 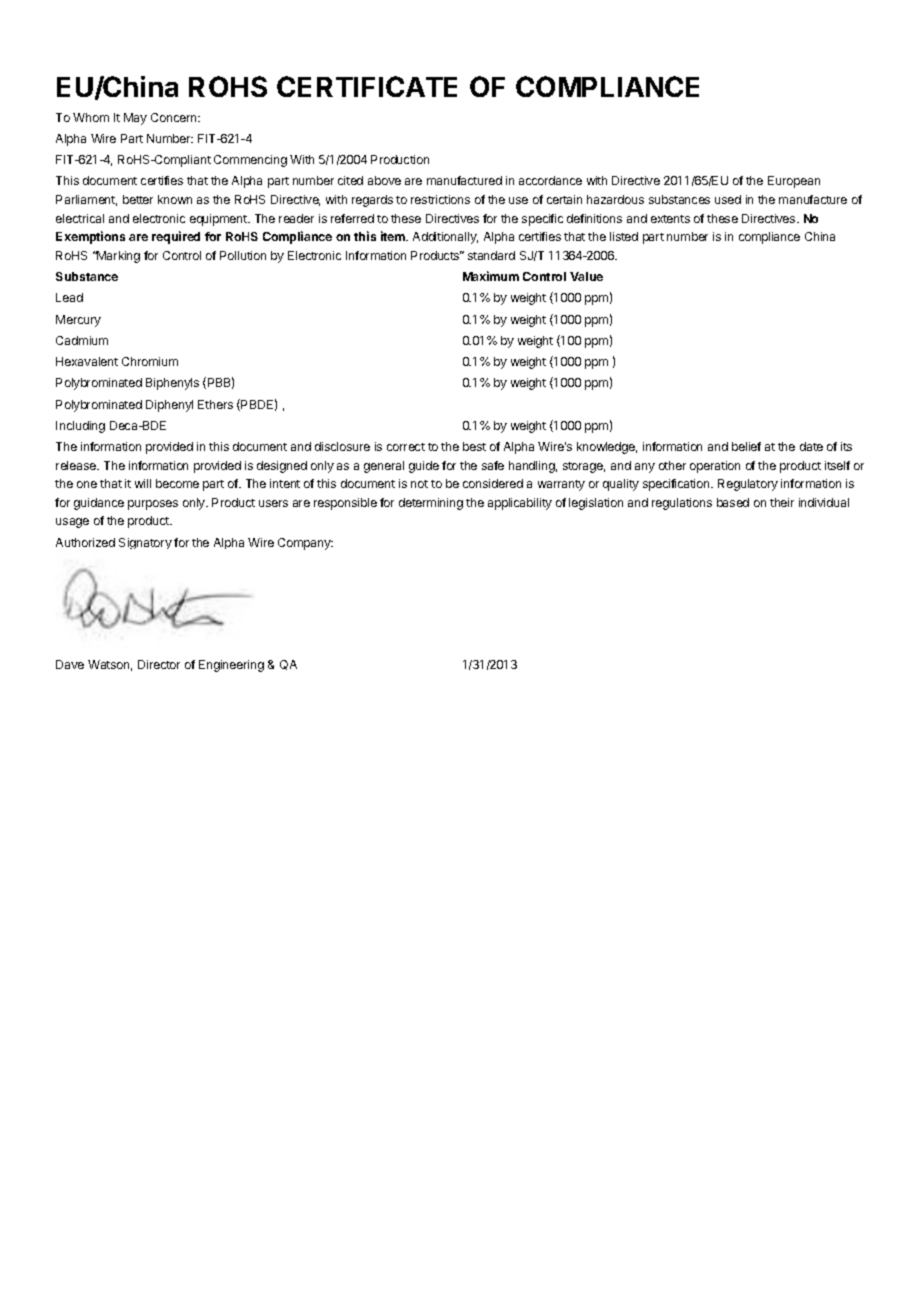 What do you see at coordinates (169, 406) in the page?
I see `Diphenyl` at bounding box center [169, 406].
